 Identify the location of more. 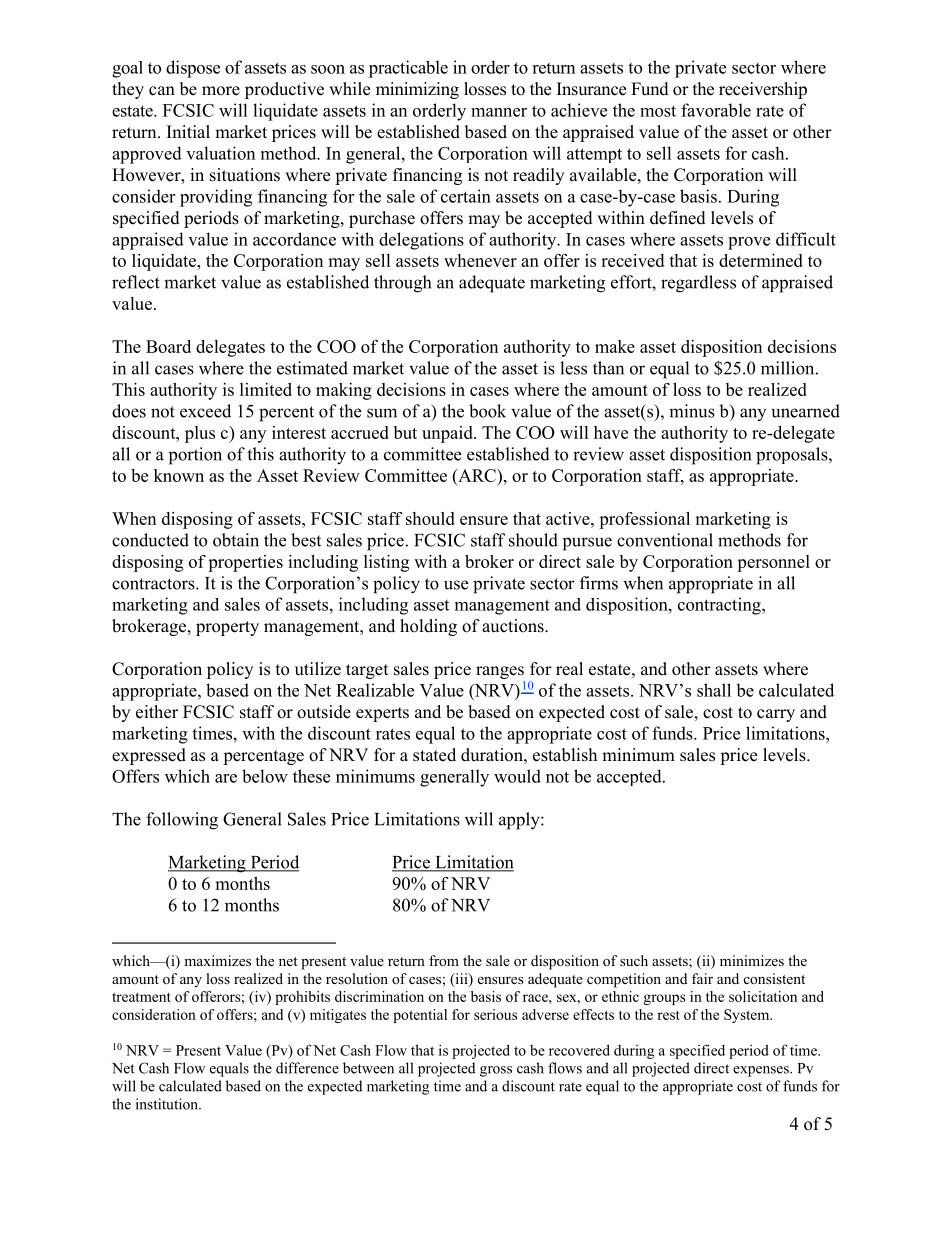
(221, 91).
